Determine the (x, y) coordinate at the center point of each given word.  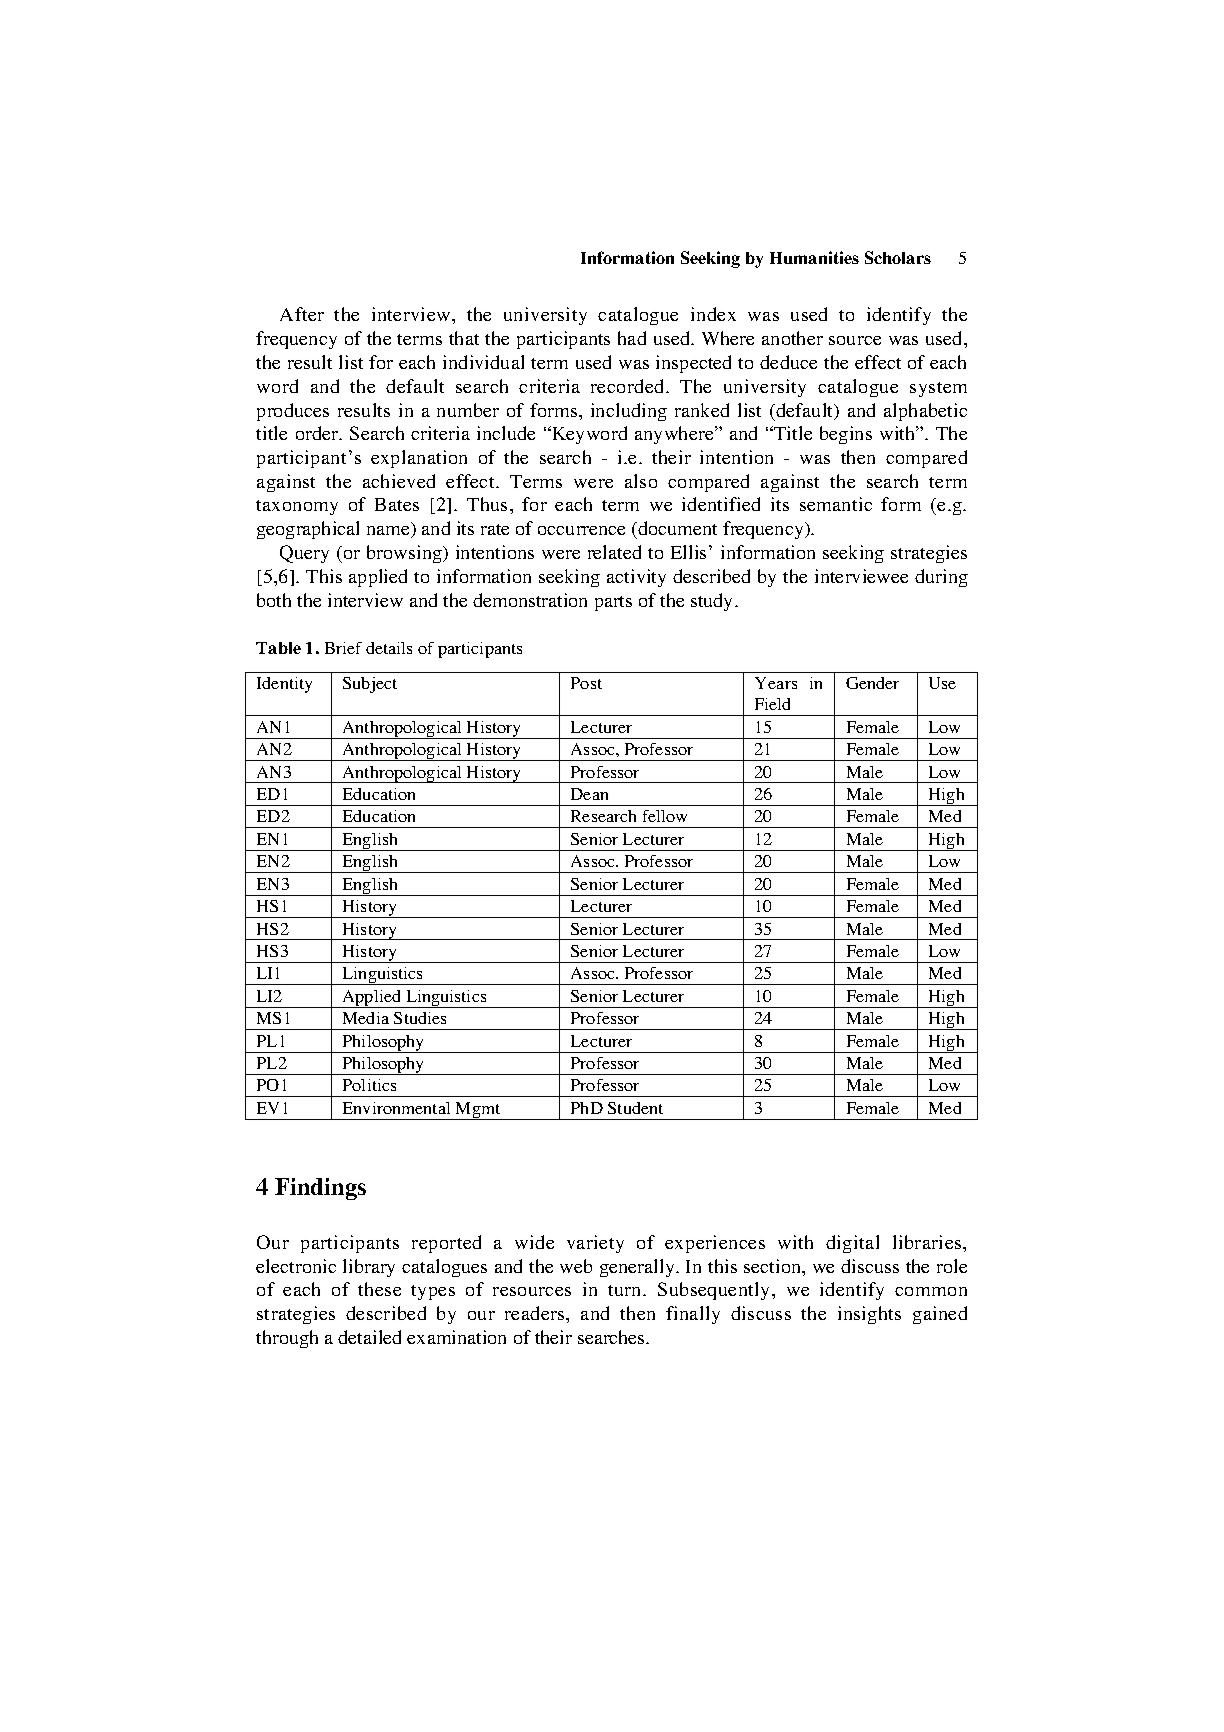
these (379, 1289)
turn (626, 1290)
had (632, 338)
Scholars (898, 257)
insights (869, 1315)
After (302, 314)
